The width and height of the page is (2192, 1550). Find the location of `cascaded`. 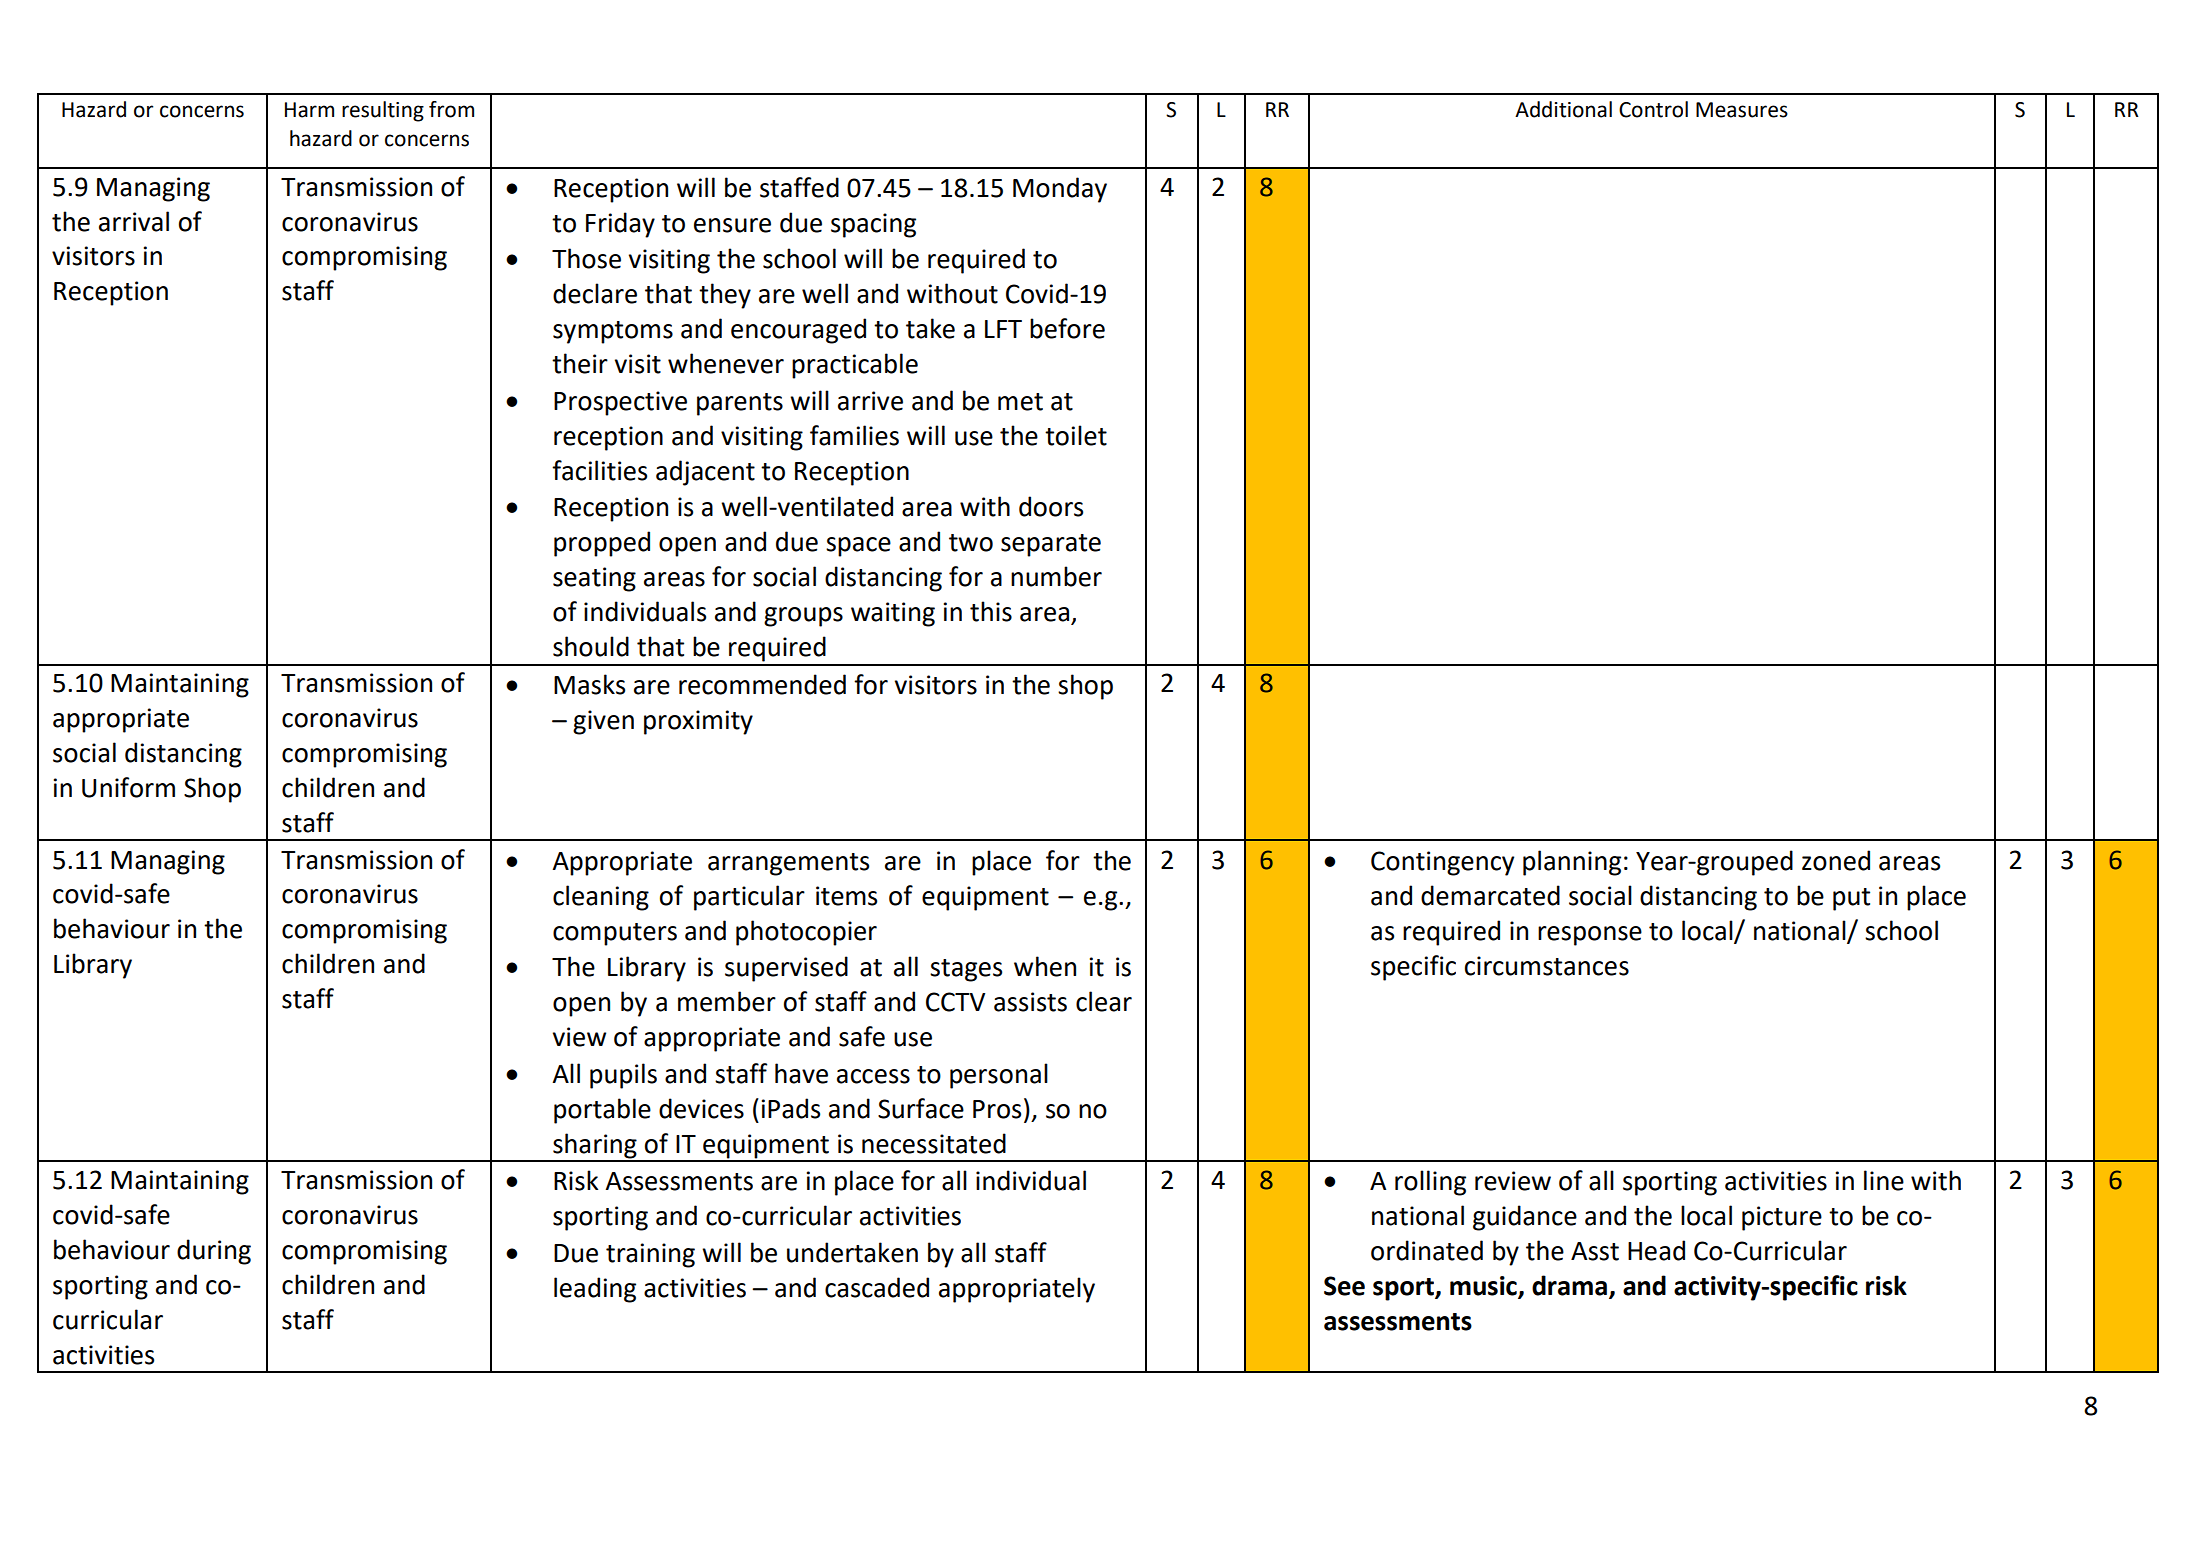

cascaded is located at coordinates (877, 1287).
